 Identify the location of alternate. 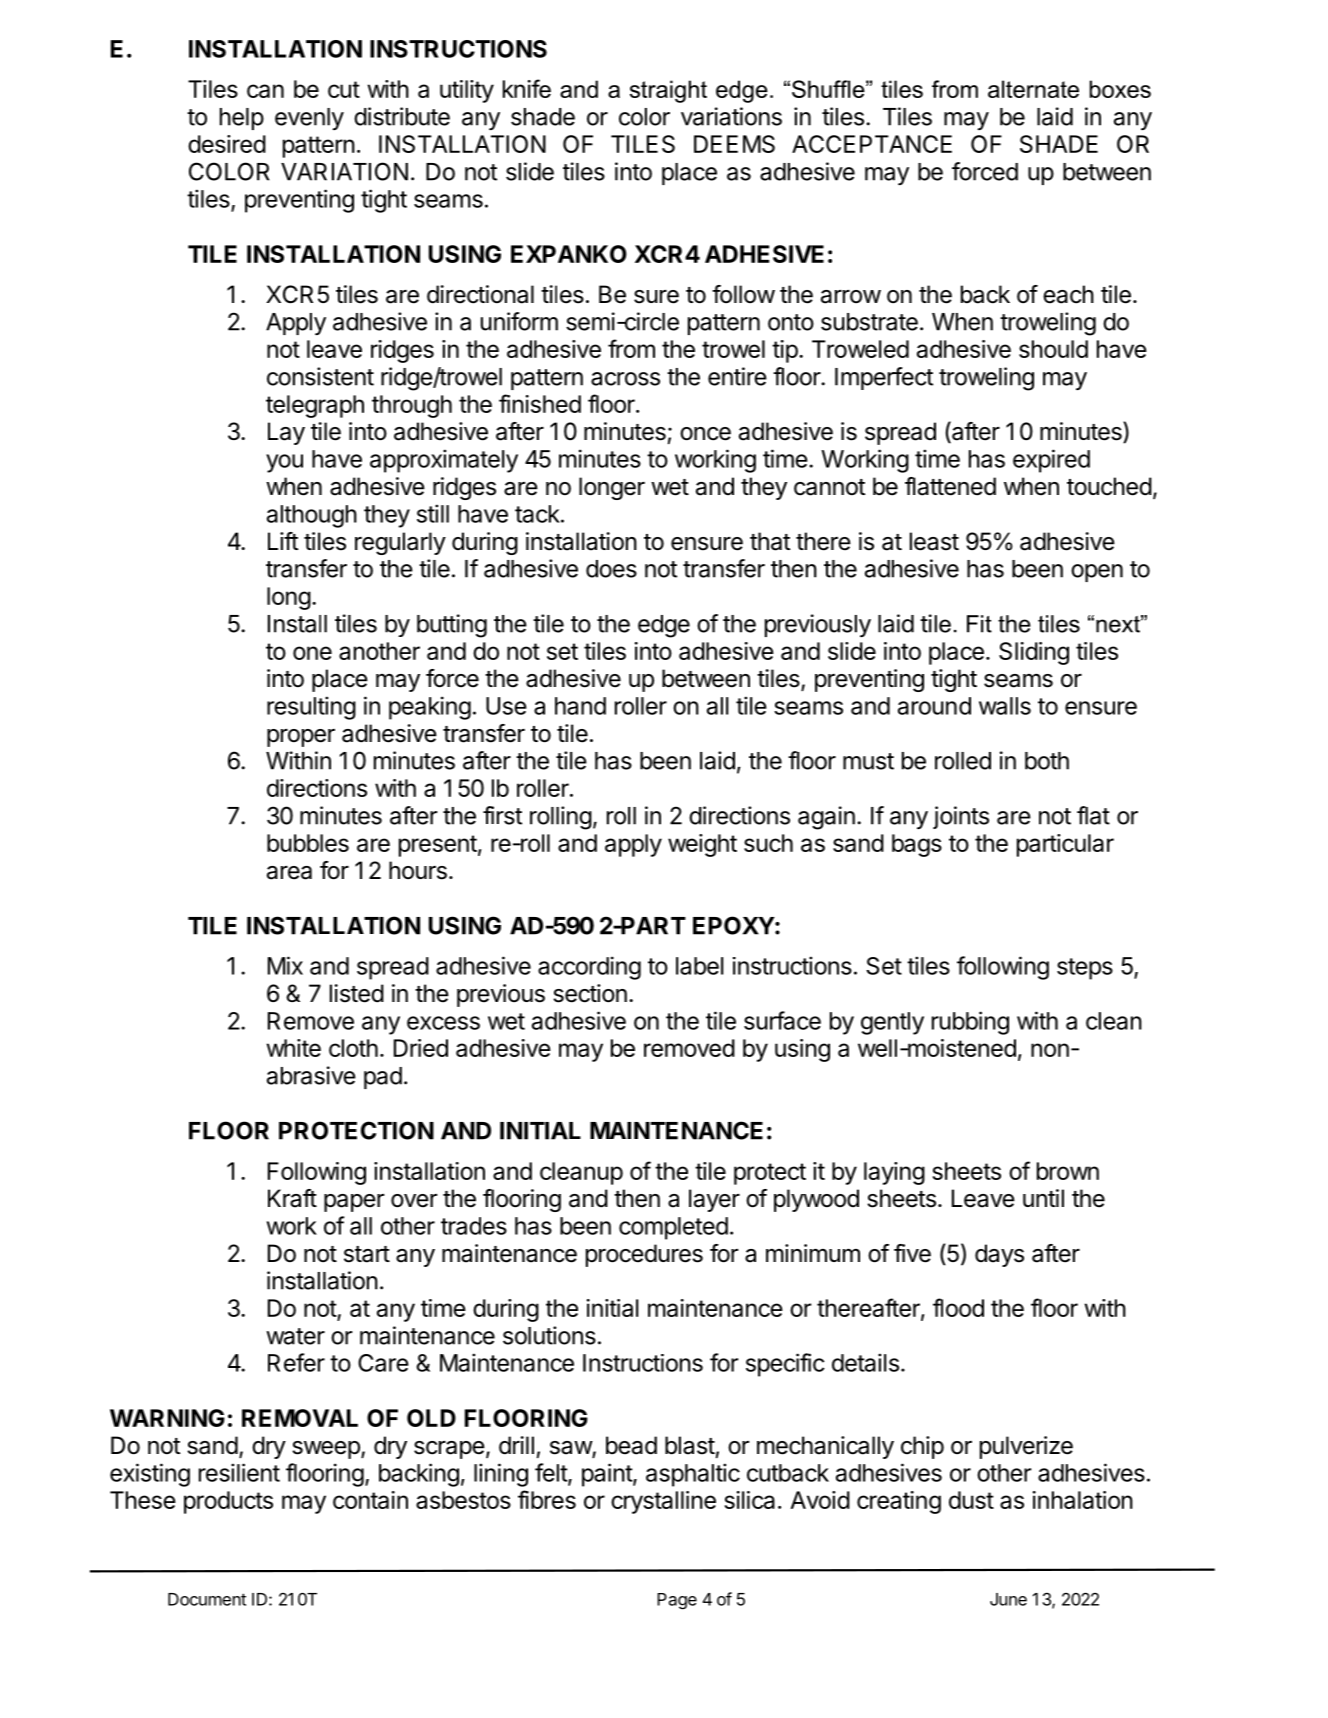
(1033, 89).
